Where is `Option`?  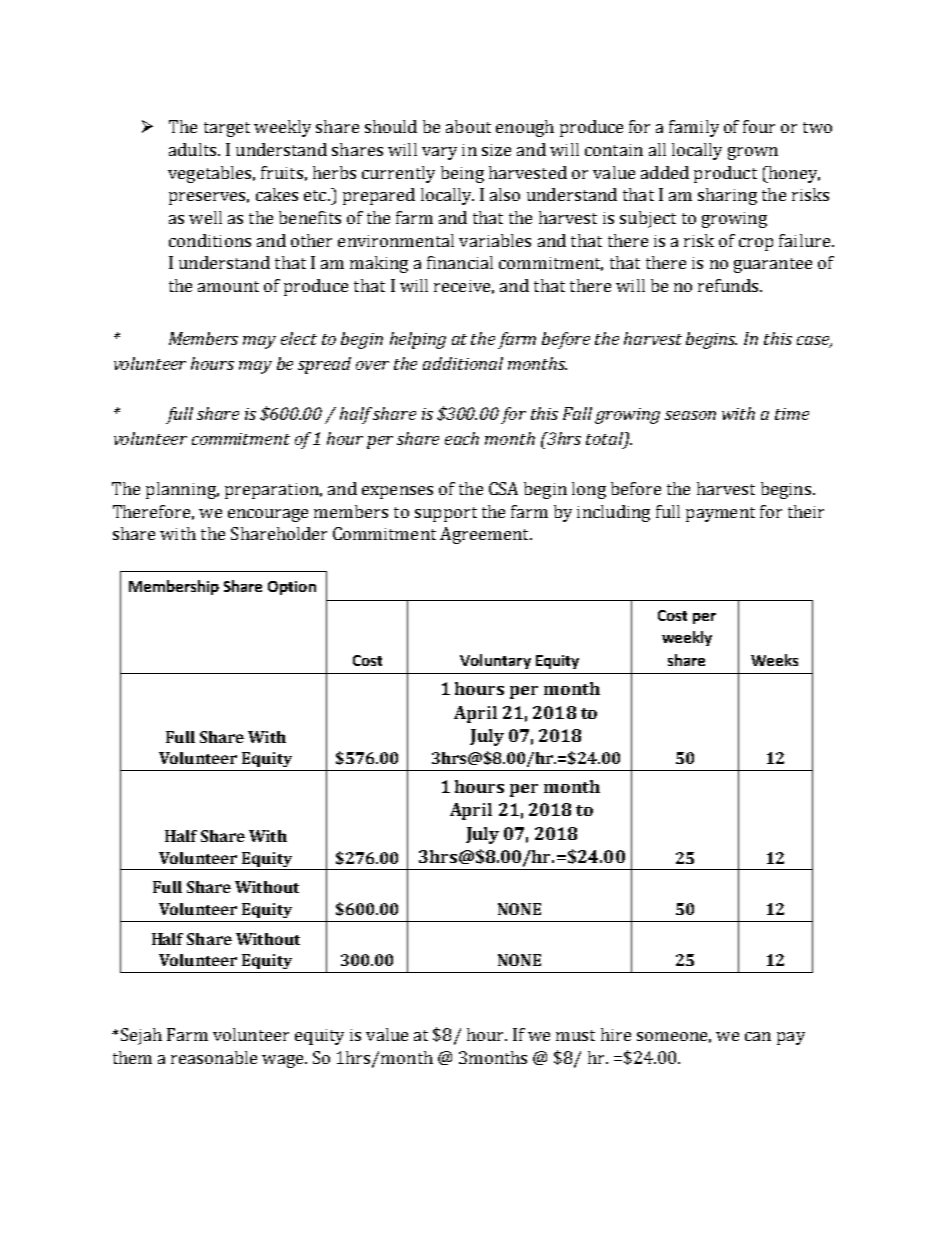 Option is located at coordinates (292, 588).
